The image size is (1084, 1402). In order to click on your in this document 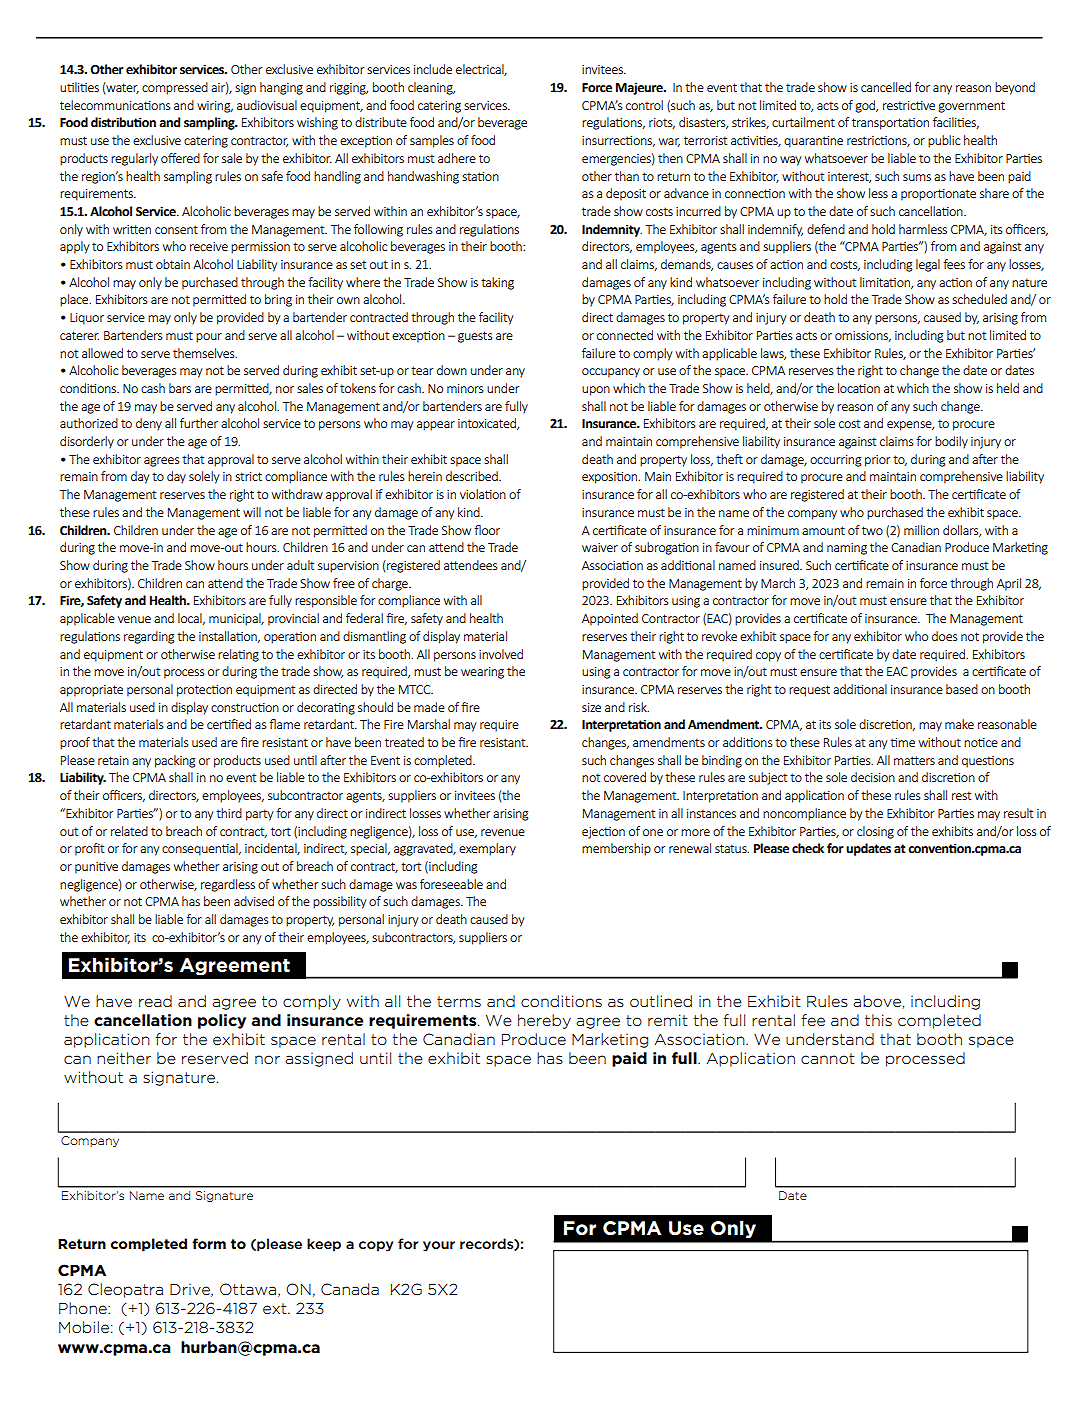, I will do `click(439, 1246)`.
